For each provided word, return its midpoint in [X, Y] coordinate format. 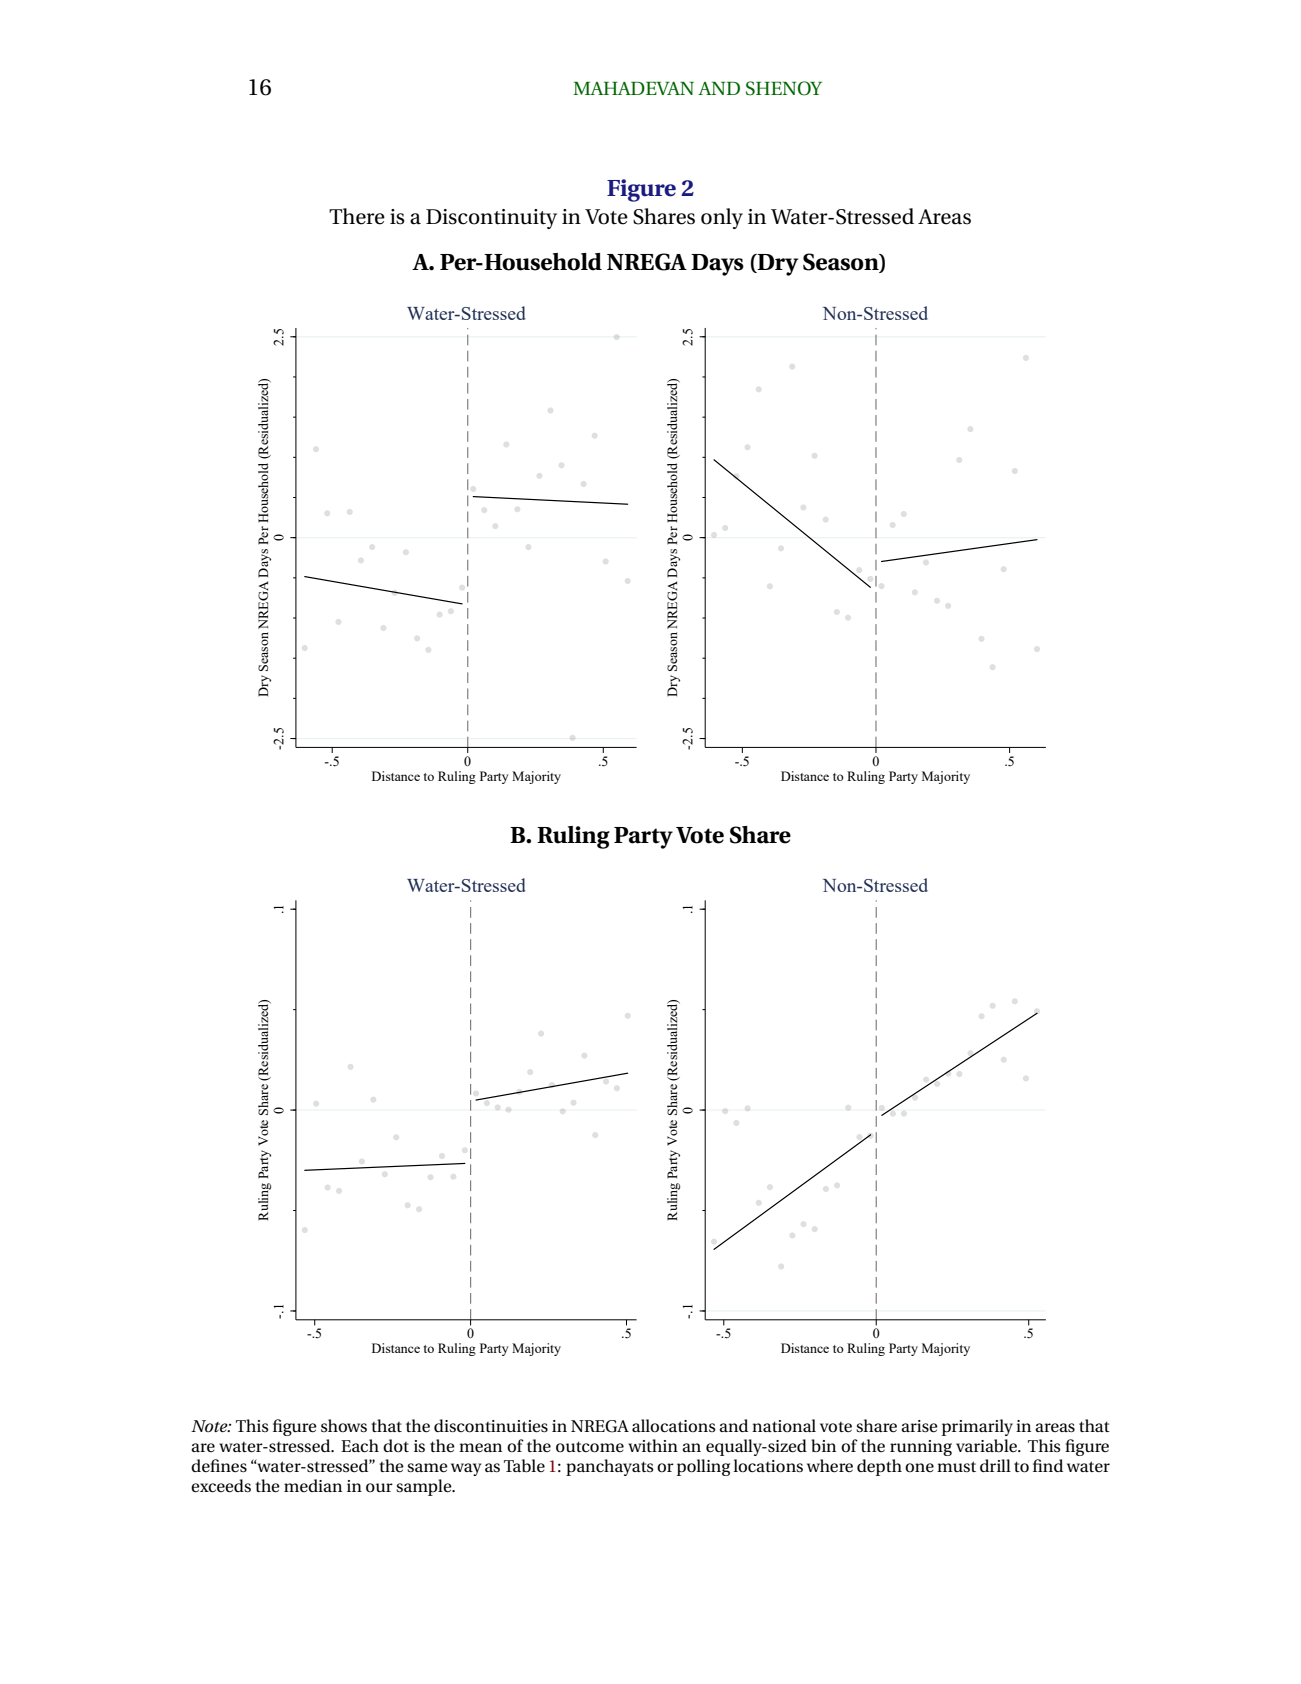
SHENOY [784, 88]
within [653, 1445]
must [956, 1466]
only [722, 218]
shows [344, 1425]
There [357, 216]
